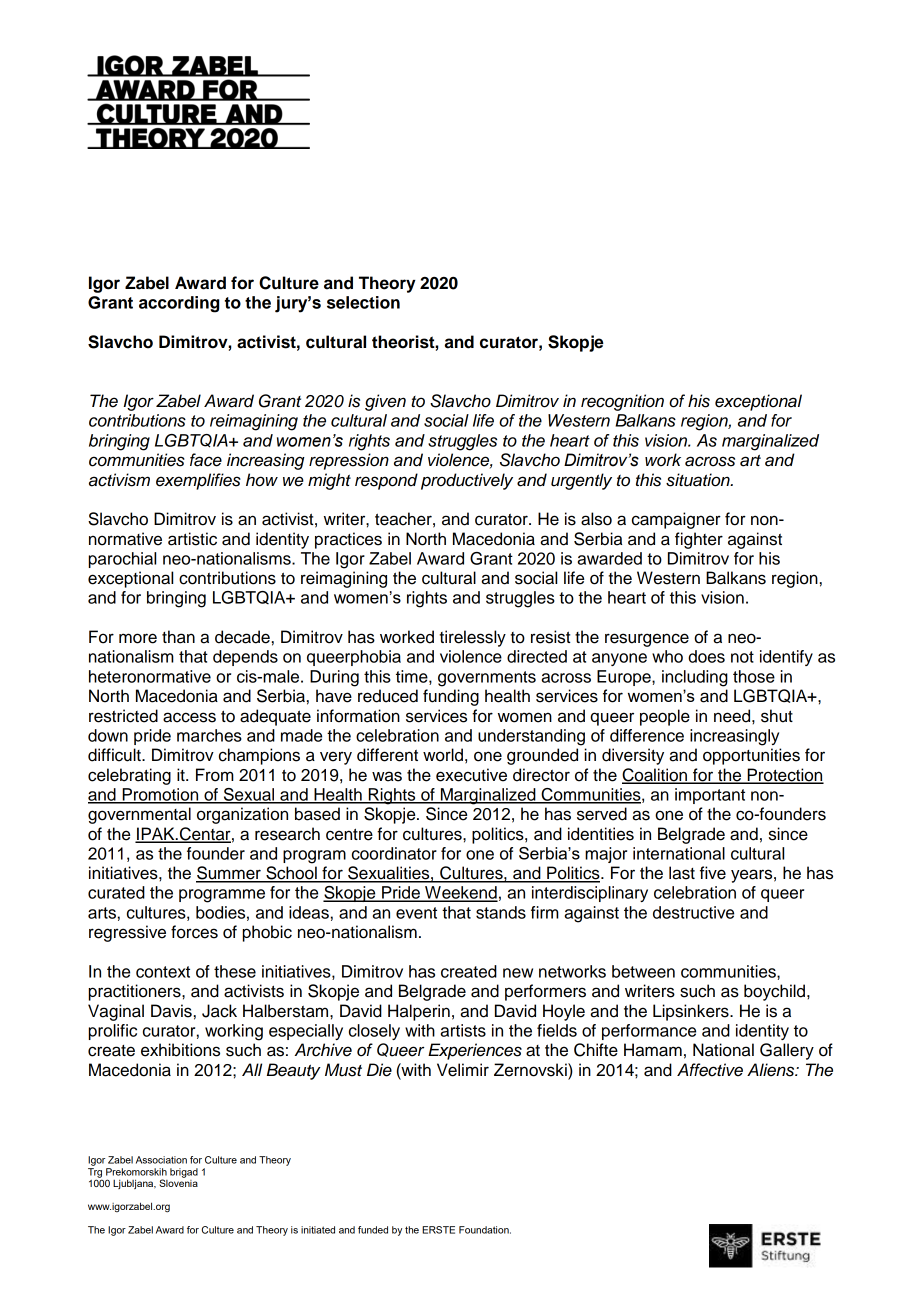  What do you see at coordinates (363, 302) in the document?
I see `selection` at bounding box center [363, 302].
